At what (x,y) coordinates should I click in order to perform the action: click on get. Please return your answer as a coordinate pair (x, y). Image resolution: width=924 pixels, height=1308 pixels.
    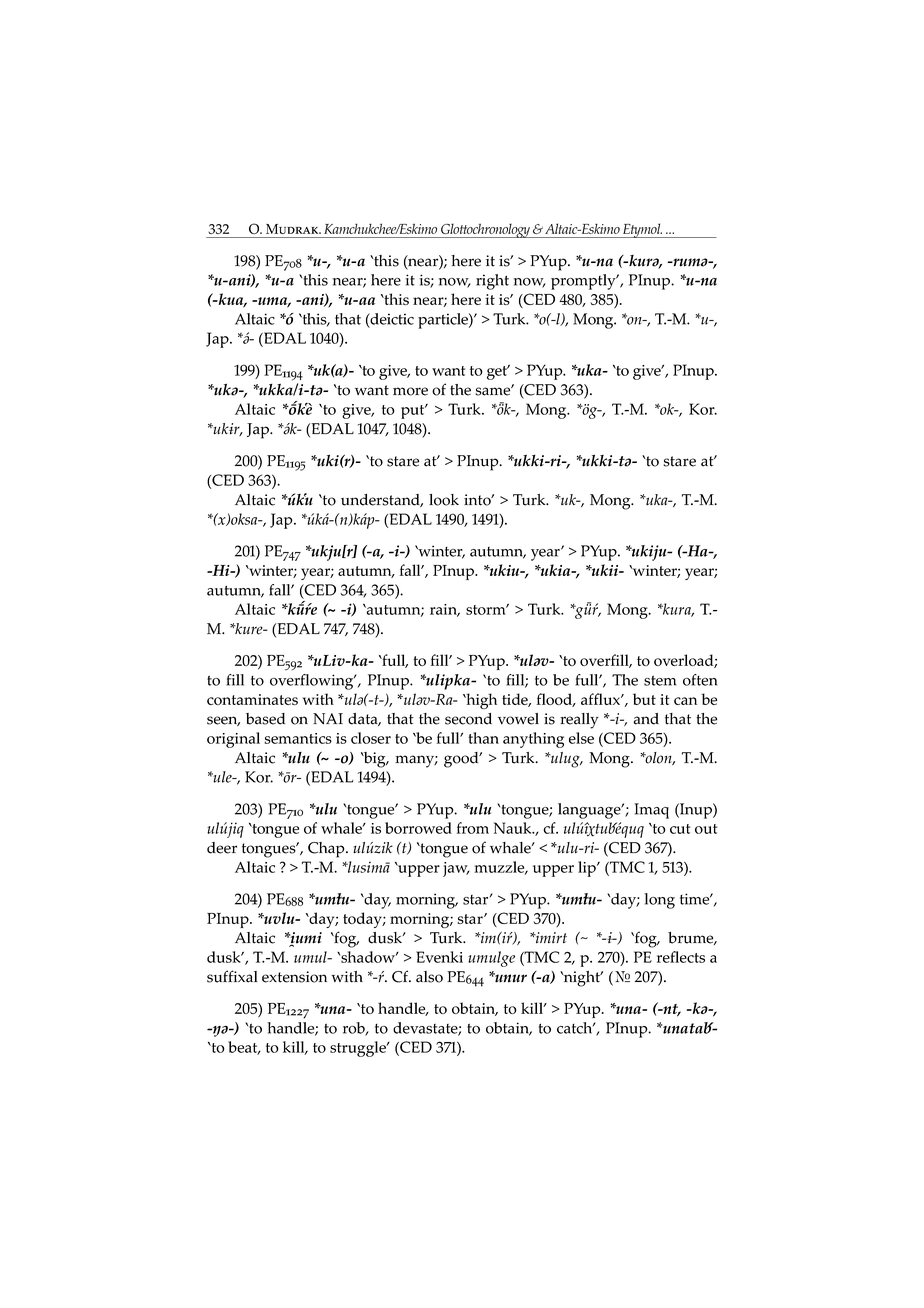
    Looking at the image, I should click on (498, 372).
